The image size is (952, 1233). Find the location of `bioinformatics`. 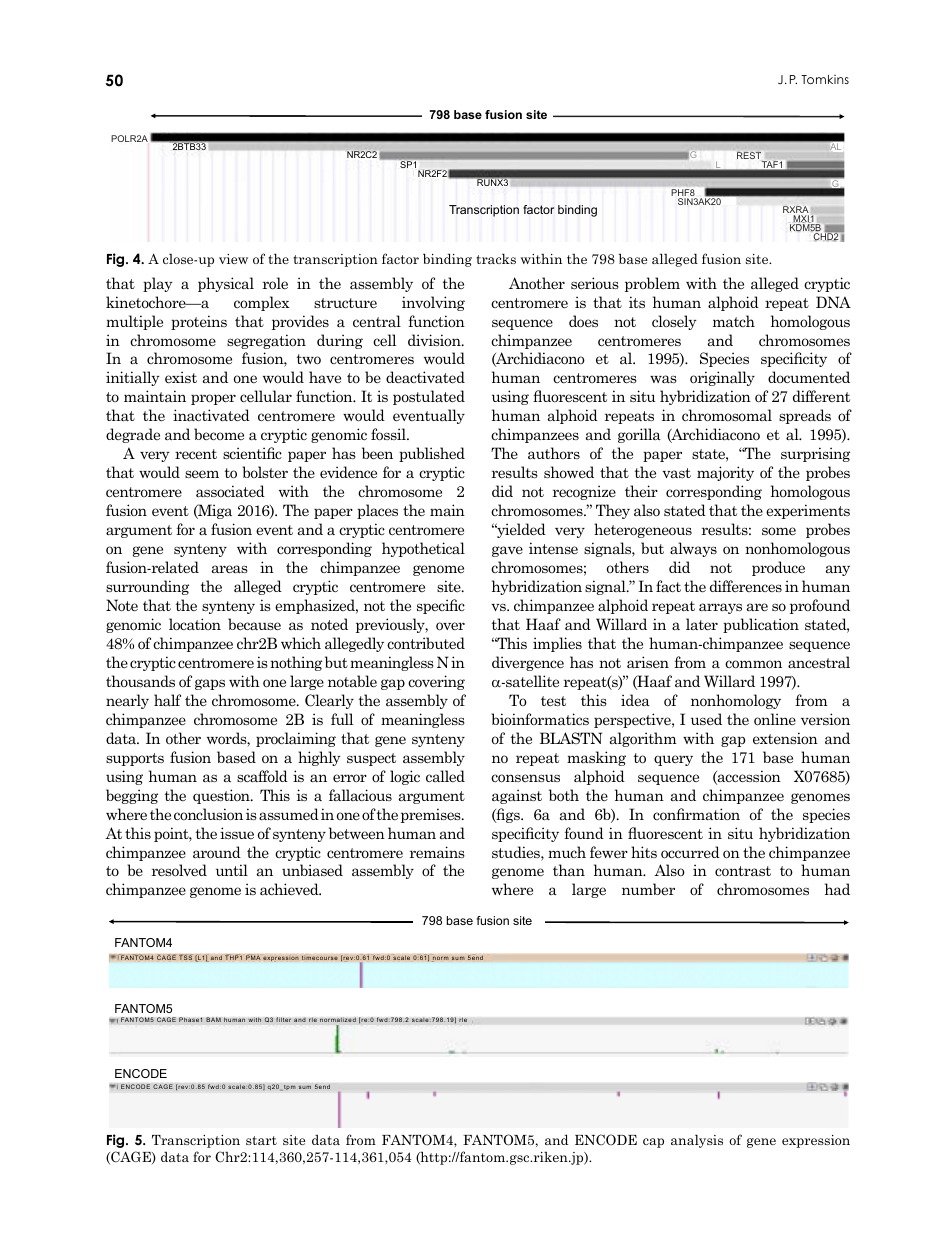

bioinformatics is located at coordinates (540, 719).
